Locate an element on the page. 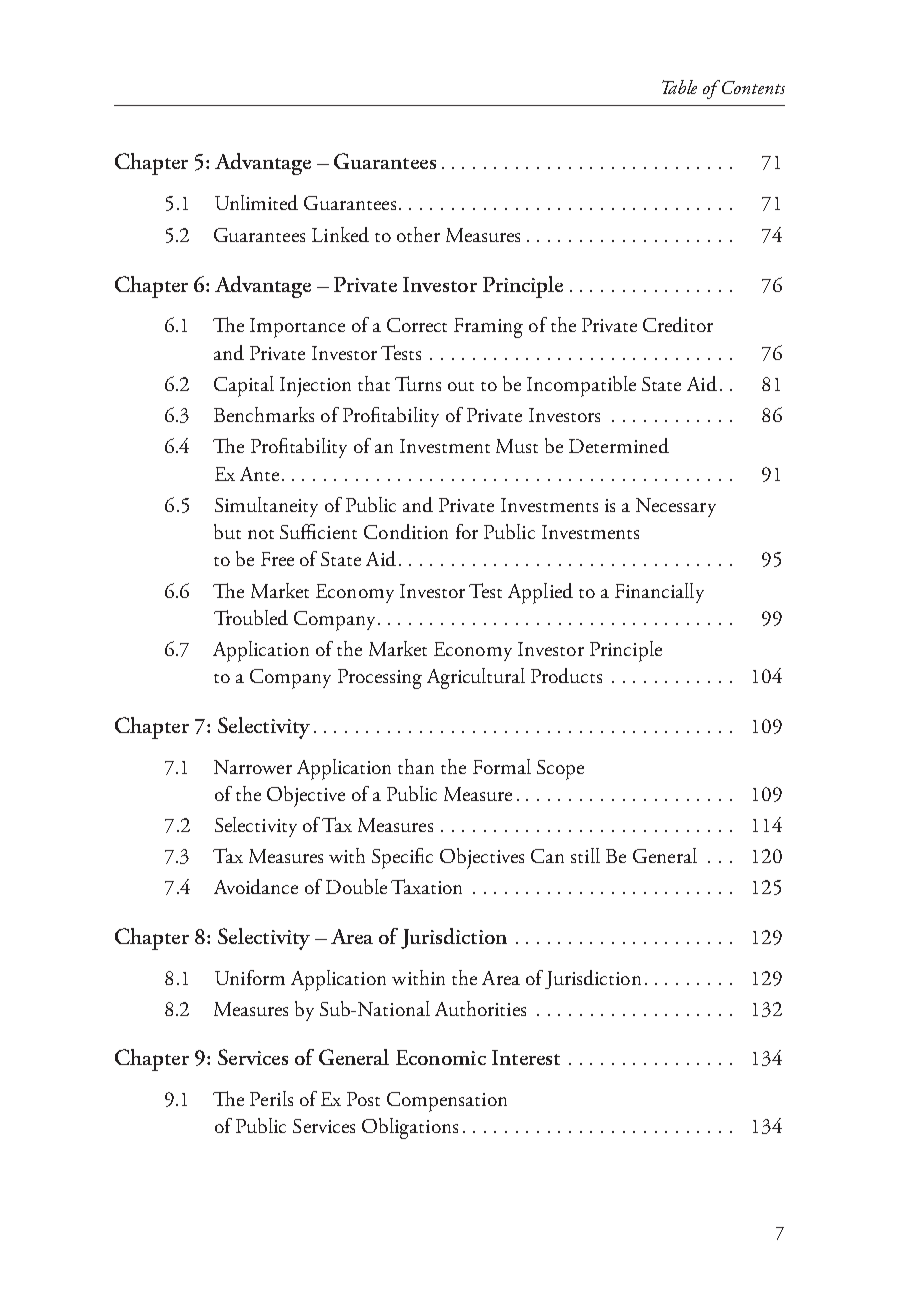  other is located at coordinates (418, 234).
